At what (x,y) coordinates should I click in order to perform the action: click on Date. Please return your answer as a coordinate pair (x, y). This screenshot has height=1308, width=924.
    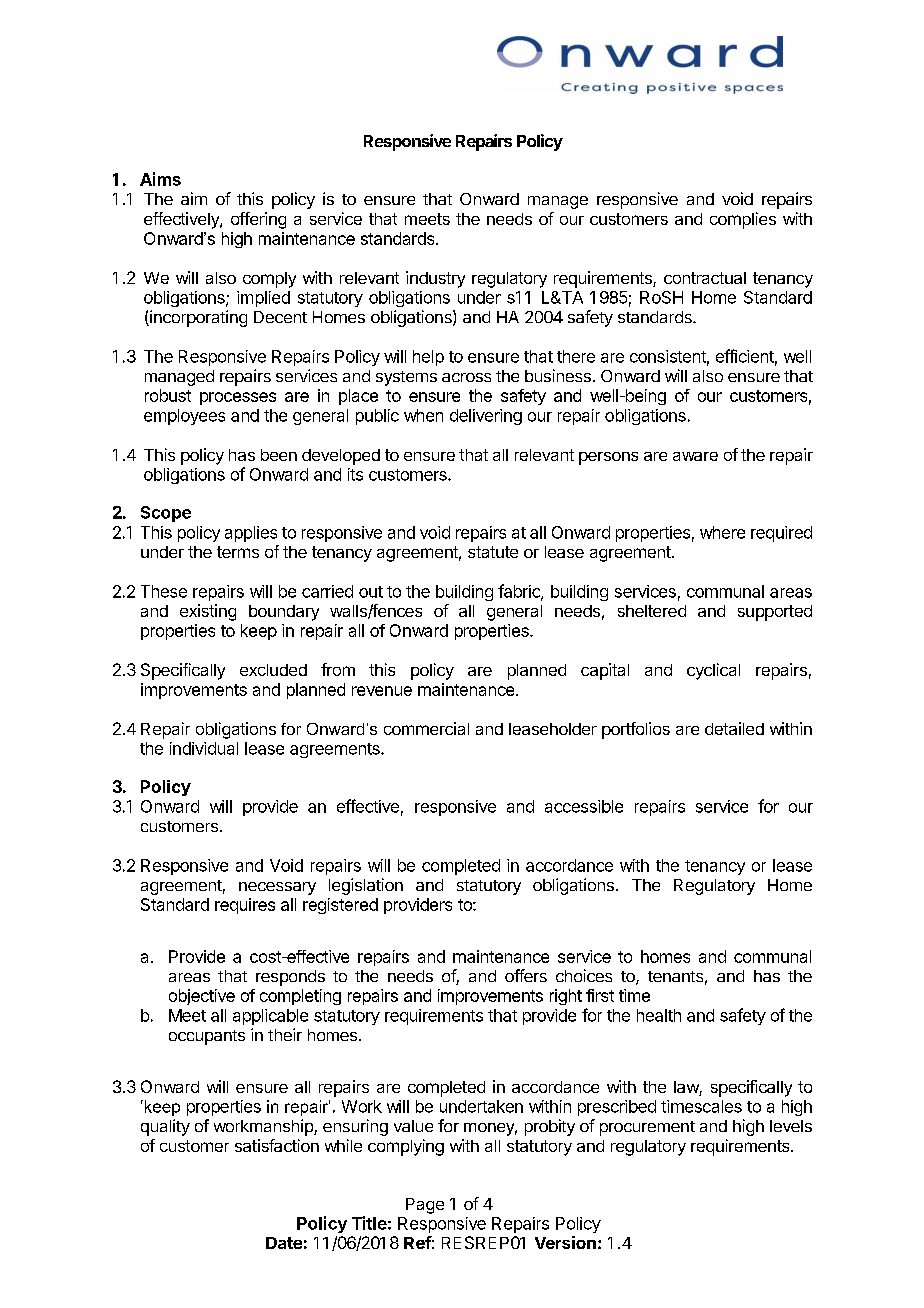
    Looking at the image, I should click on (284, 1243).
